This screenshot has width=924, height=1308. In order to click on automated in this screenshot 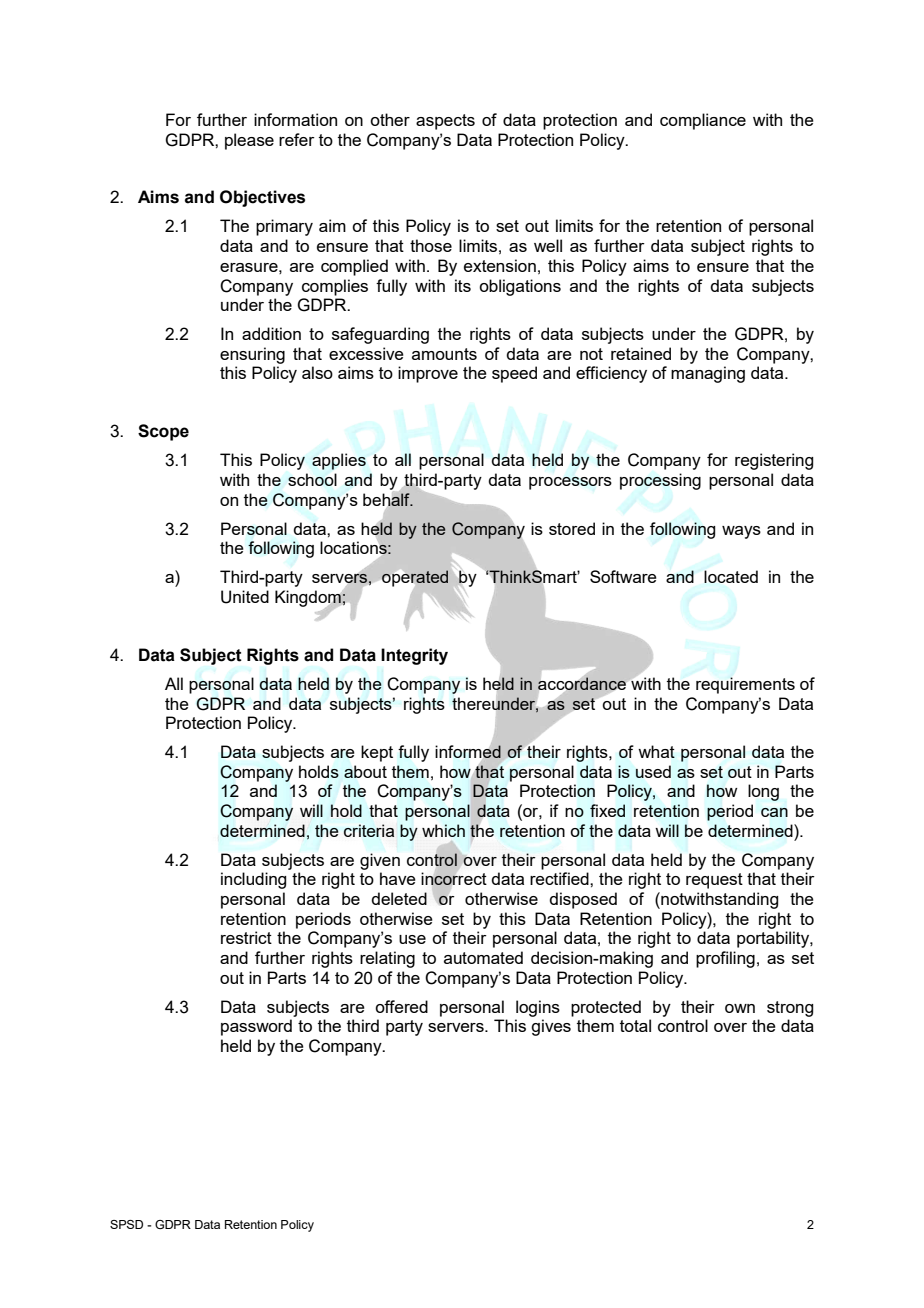, I will do `click(483, 957)`.
